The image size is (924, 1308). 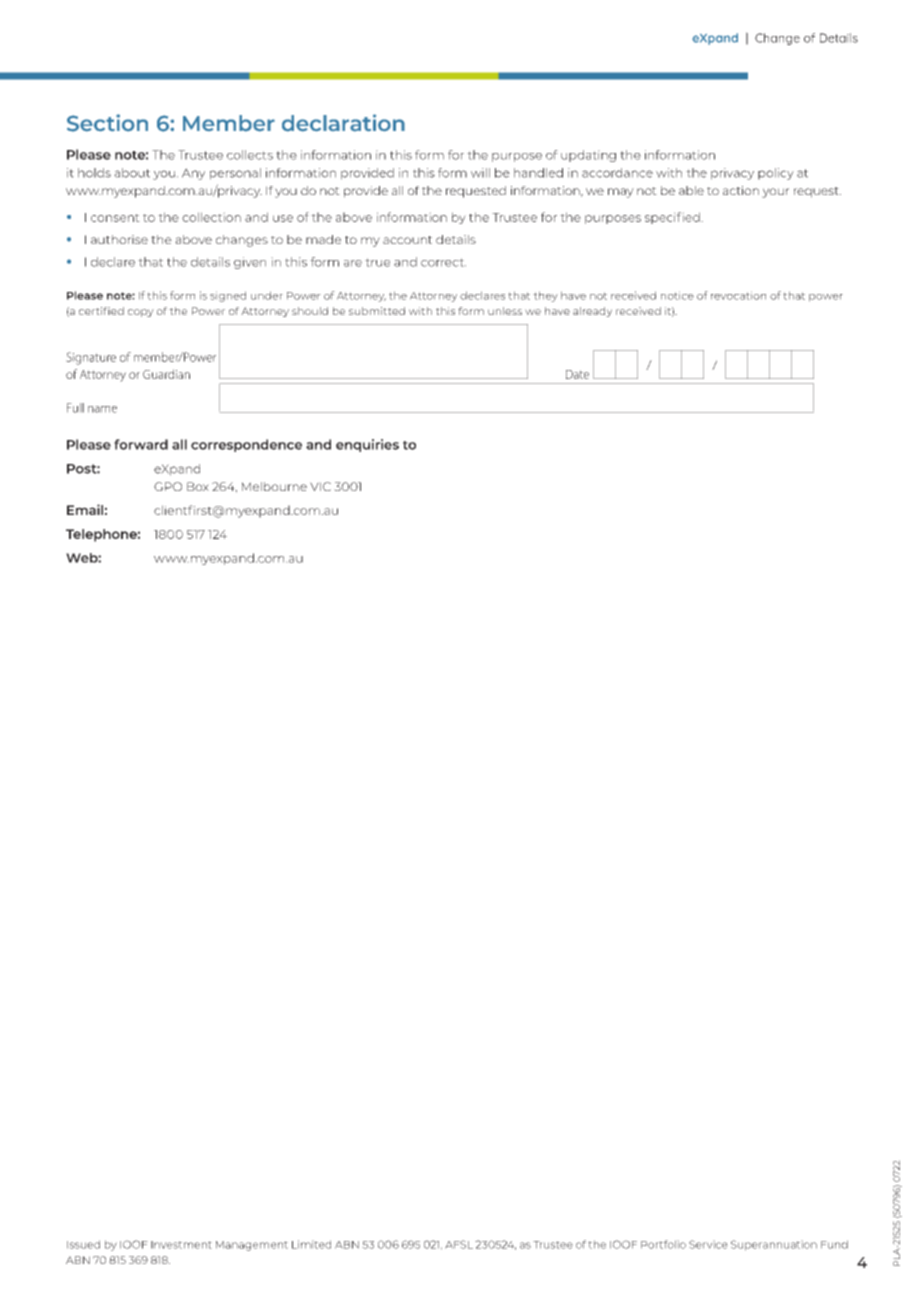 I want to click on Superannuation, so click(x=774, y=1245).
